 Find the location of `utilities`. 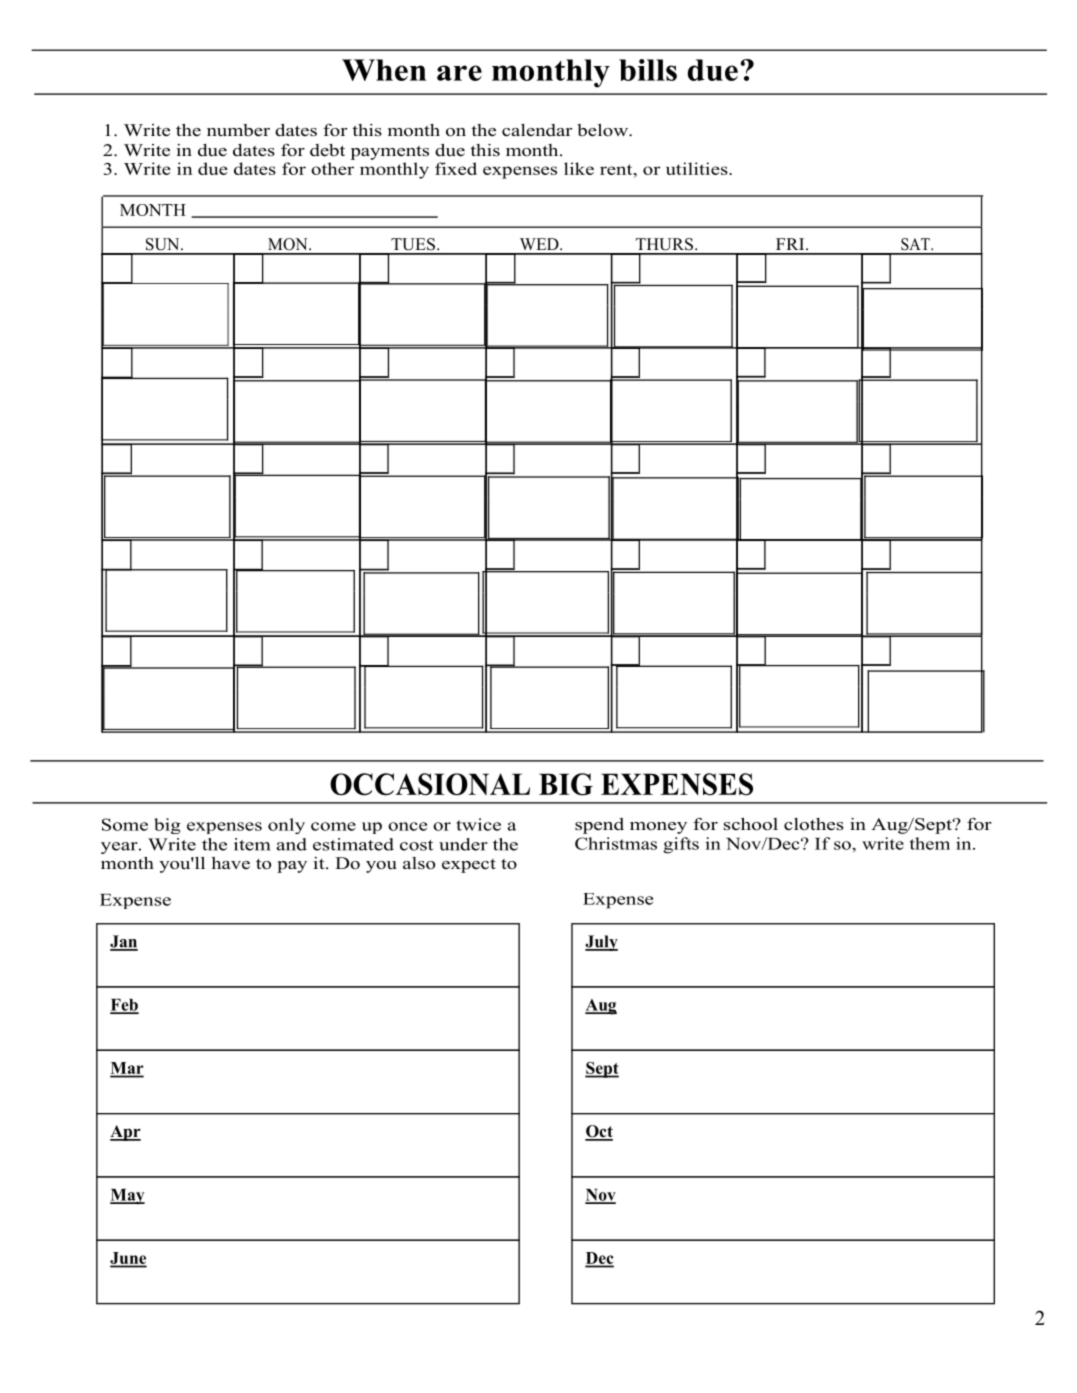

utilities is located at coordinates (698, 168).
